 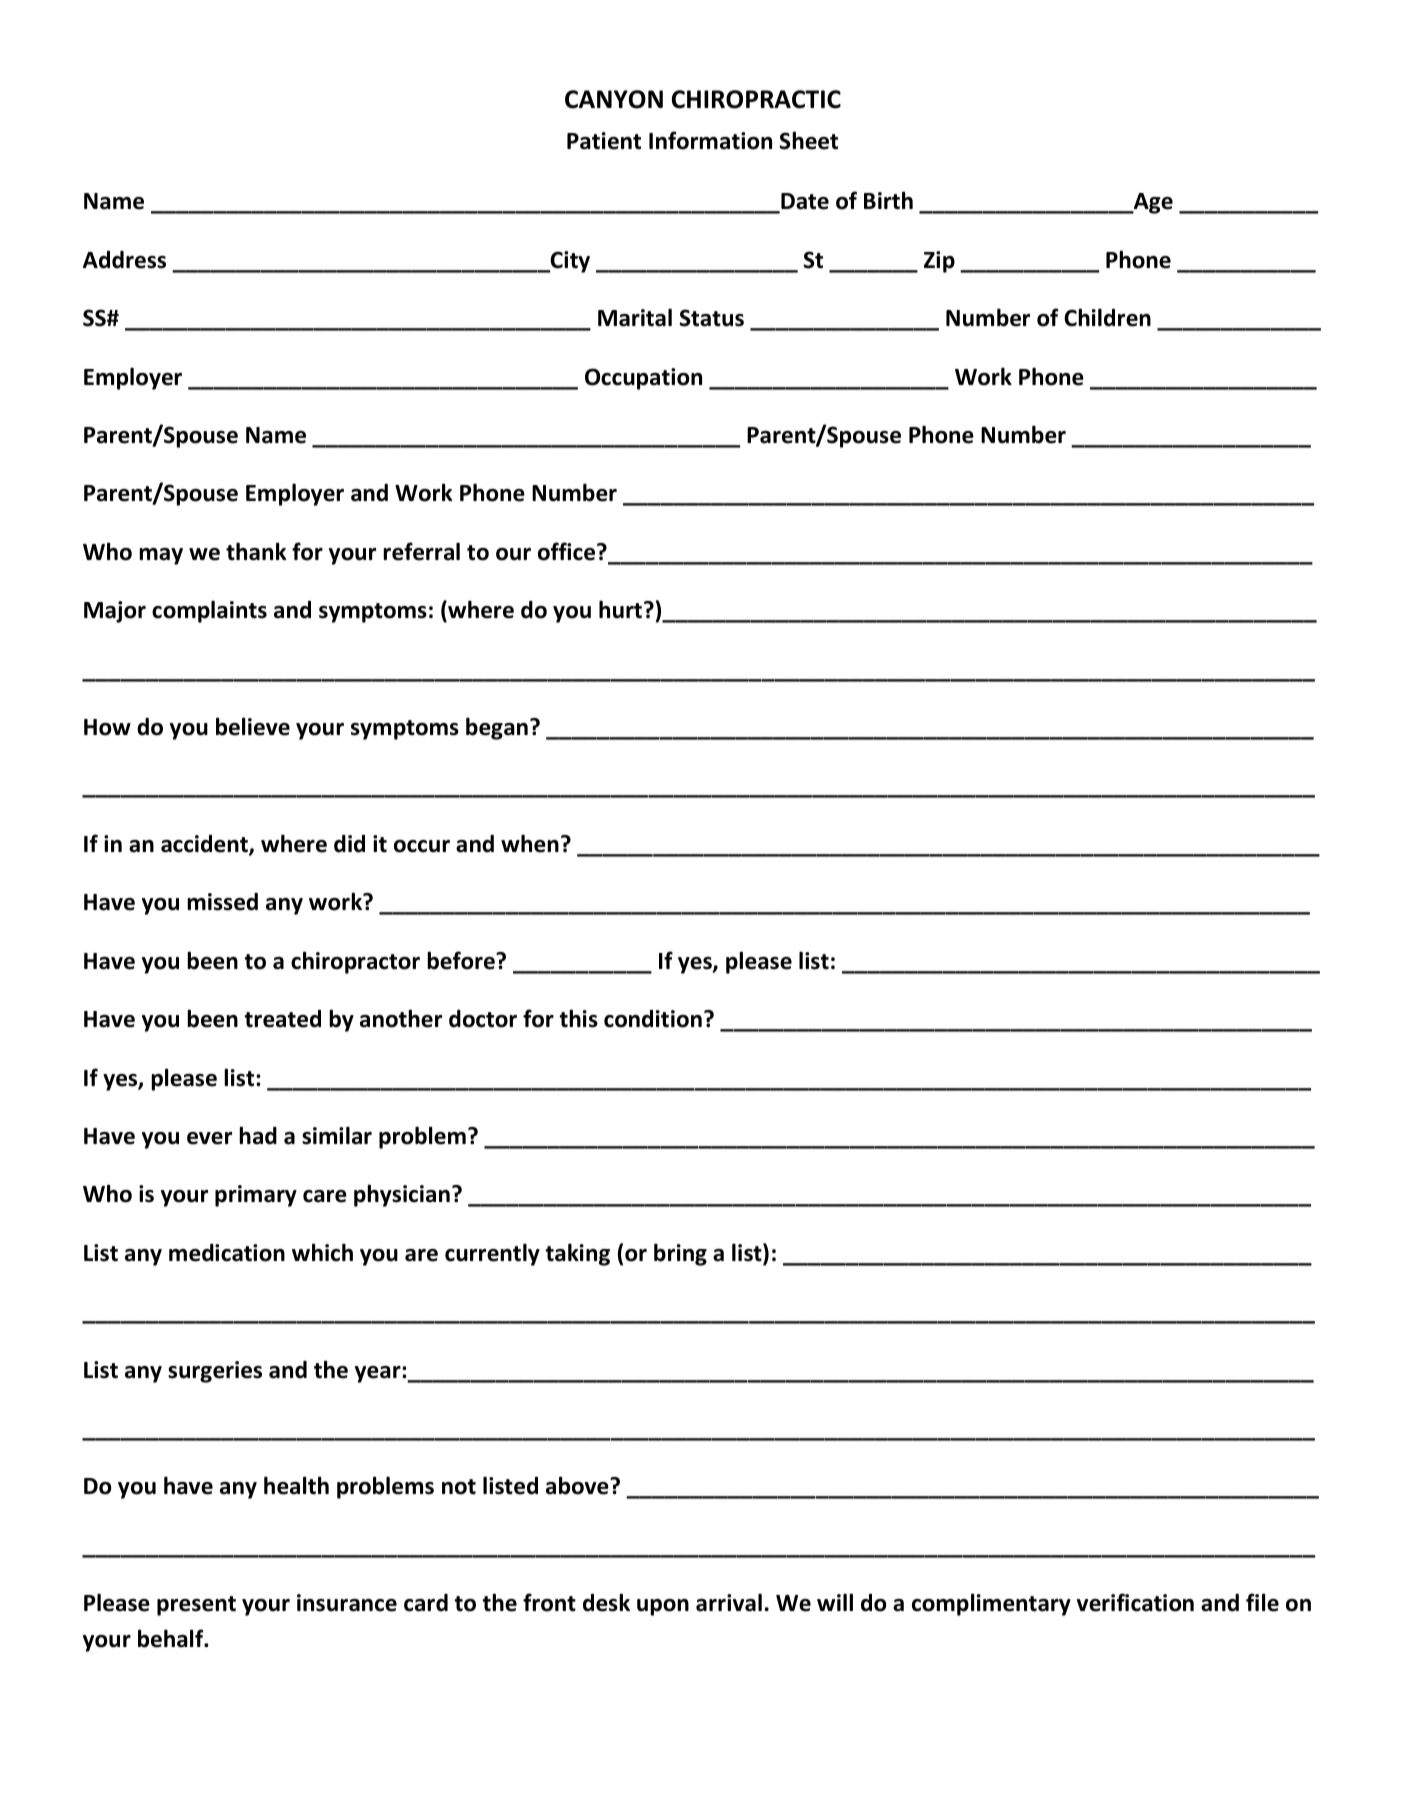 I want to click on Birth, so click(x=888, y=200).
